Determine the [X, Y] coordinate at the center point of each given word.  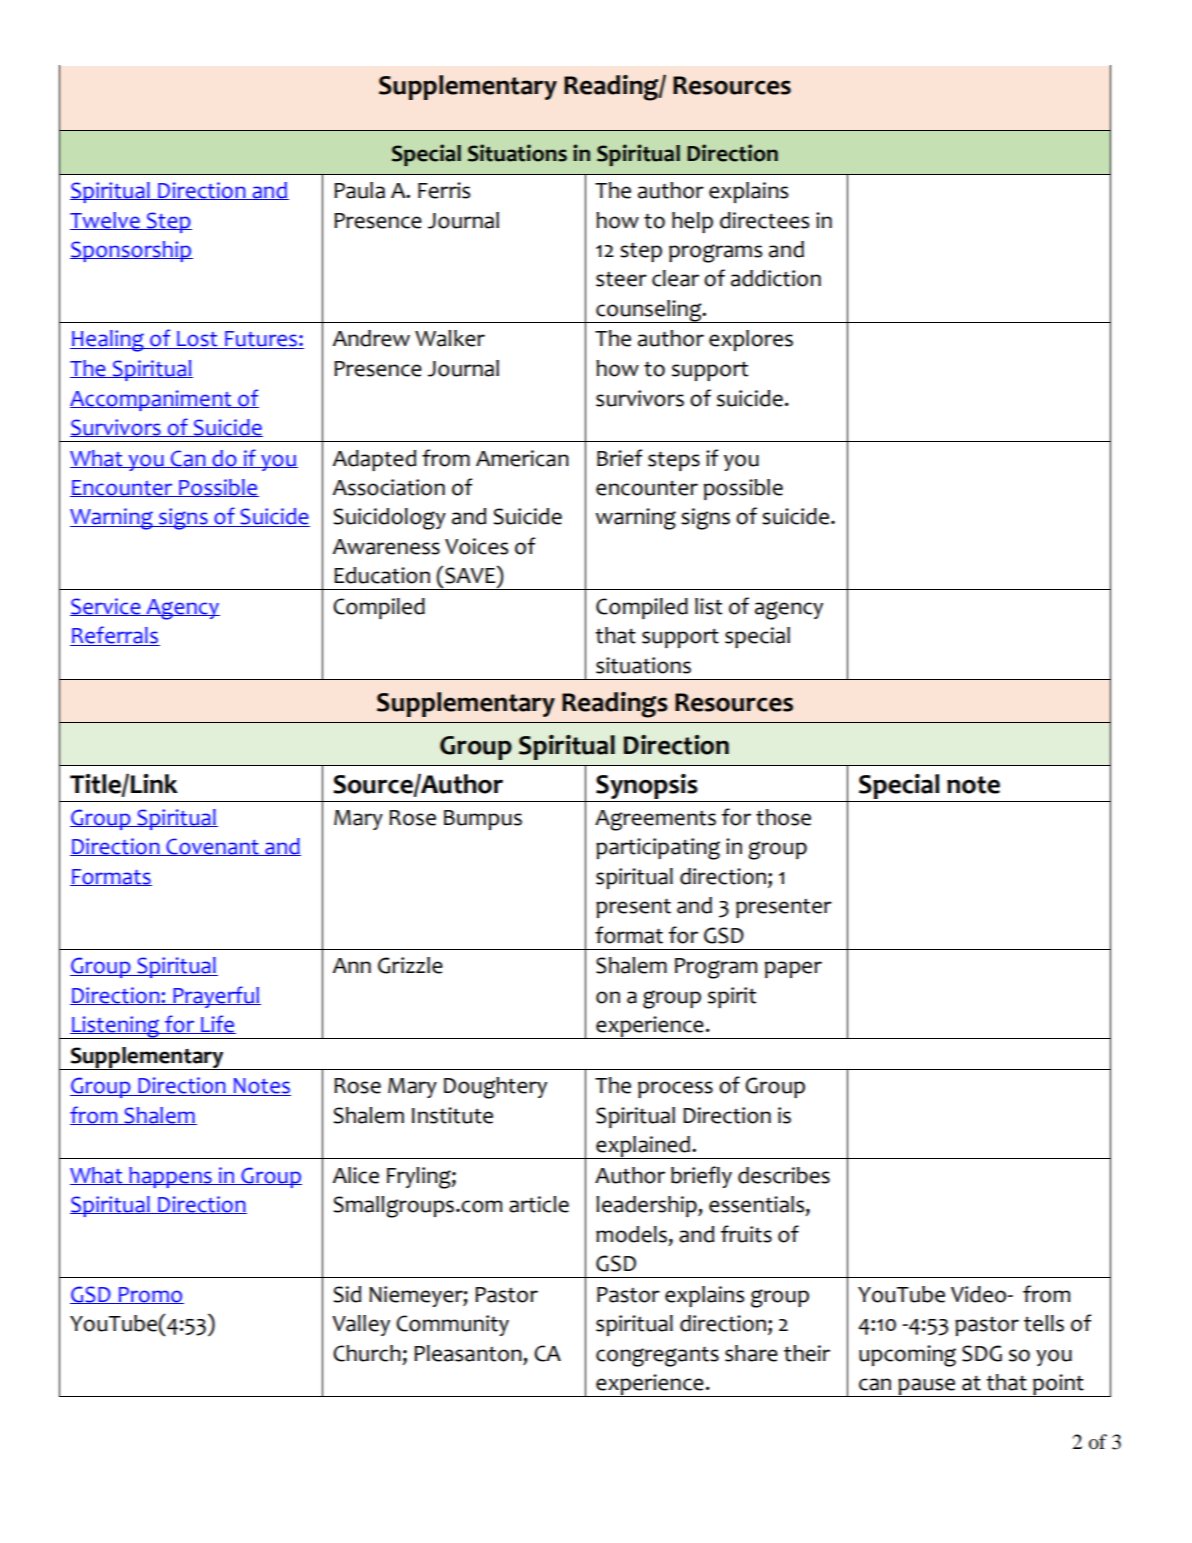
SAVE [470, 575]
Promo [150, 1295]
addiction [776, 278]
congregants [657, 1357]
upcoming [907, 1356]
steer [621, 279]
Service [106, 607]
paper [793, 969]
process [675, 1089]
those [783, 817]
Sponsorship [131, 251]
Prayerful [216, 997]
